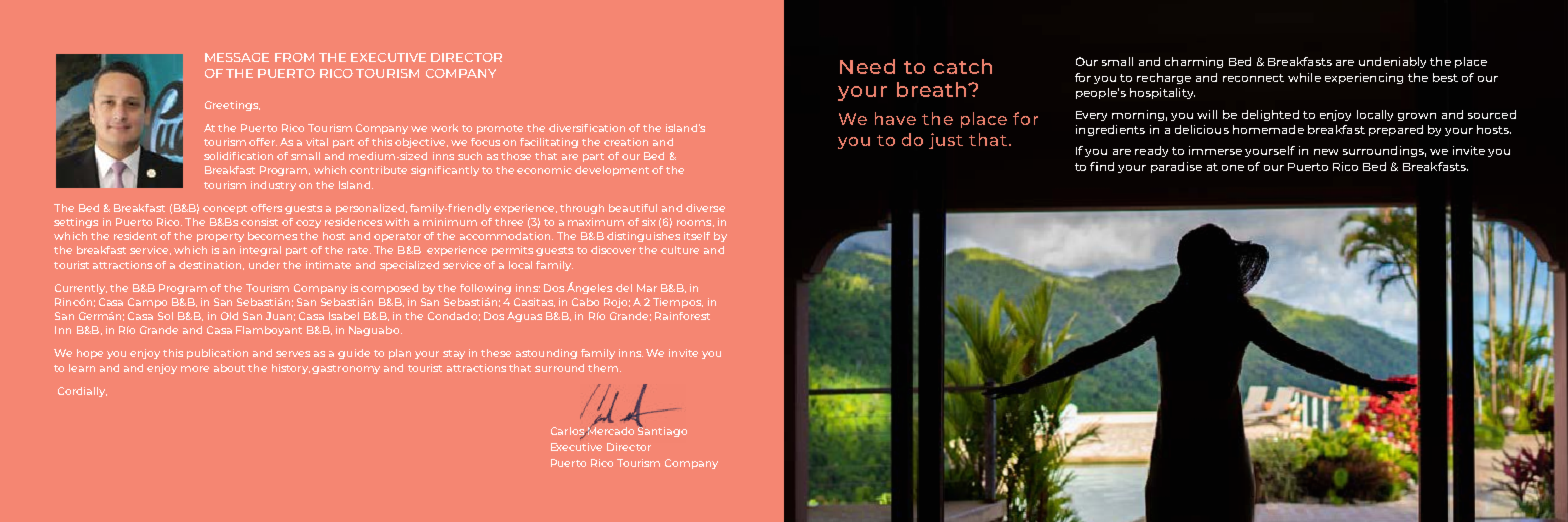  I want to click on Santiago, so click(662, 430).
